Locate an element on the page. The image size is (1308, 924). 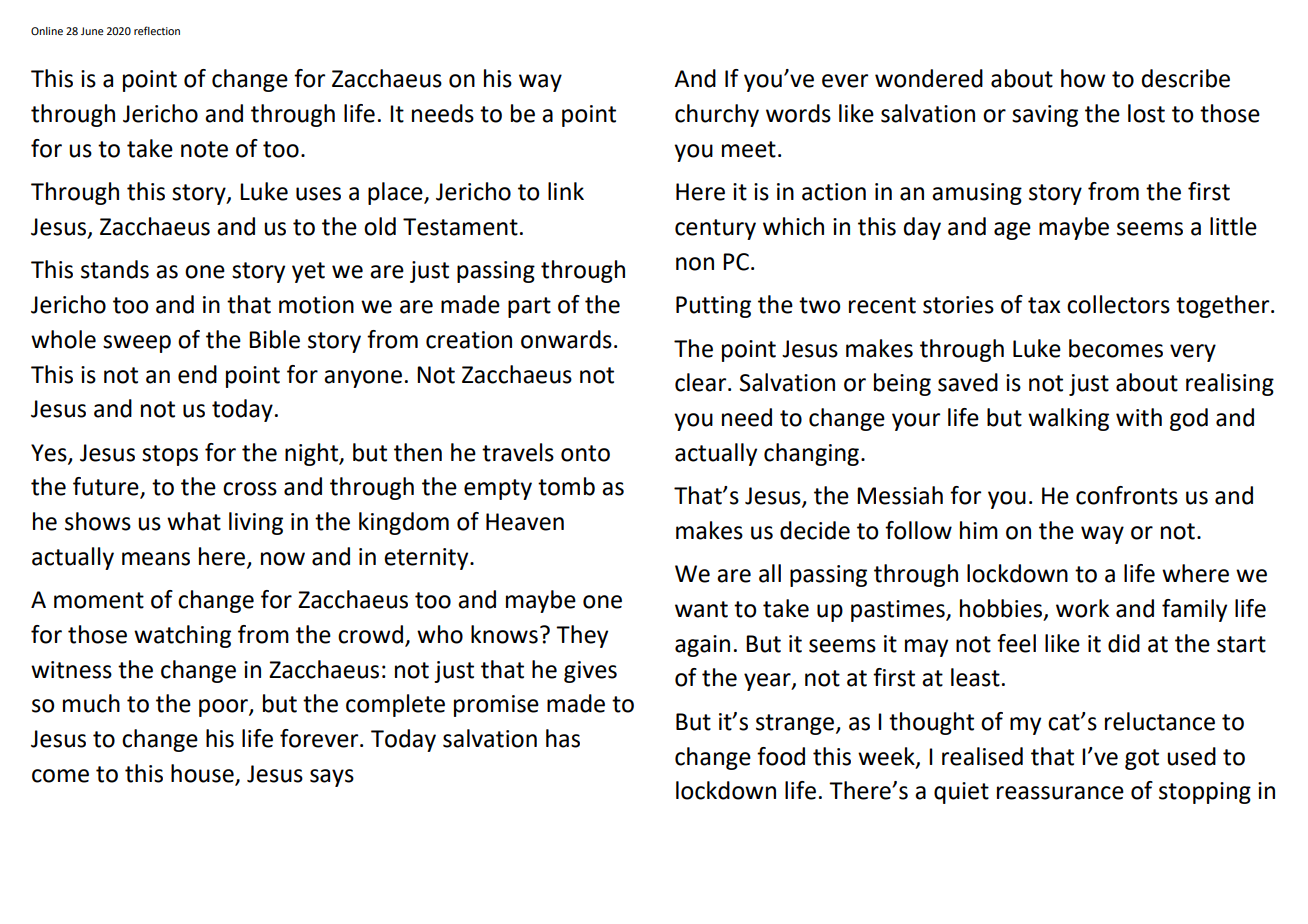
describe is located at coordinates (1186, 78).
